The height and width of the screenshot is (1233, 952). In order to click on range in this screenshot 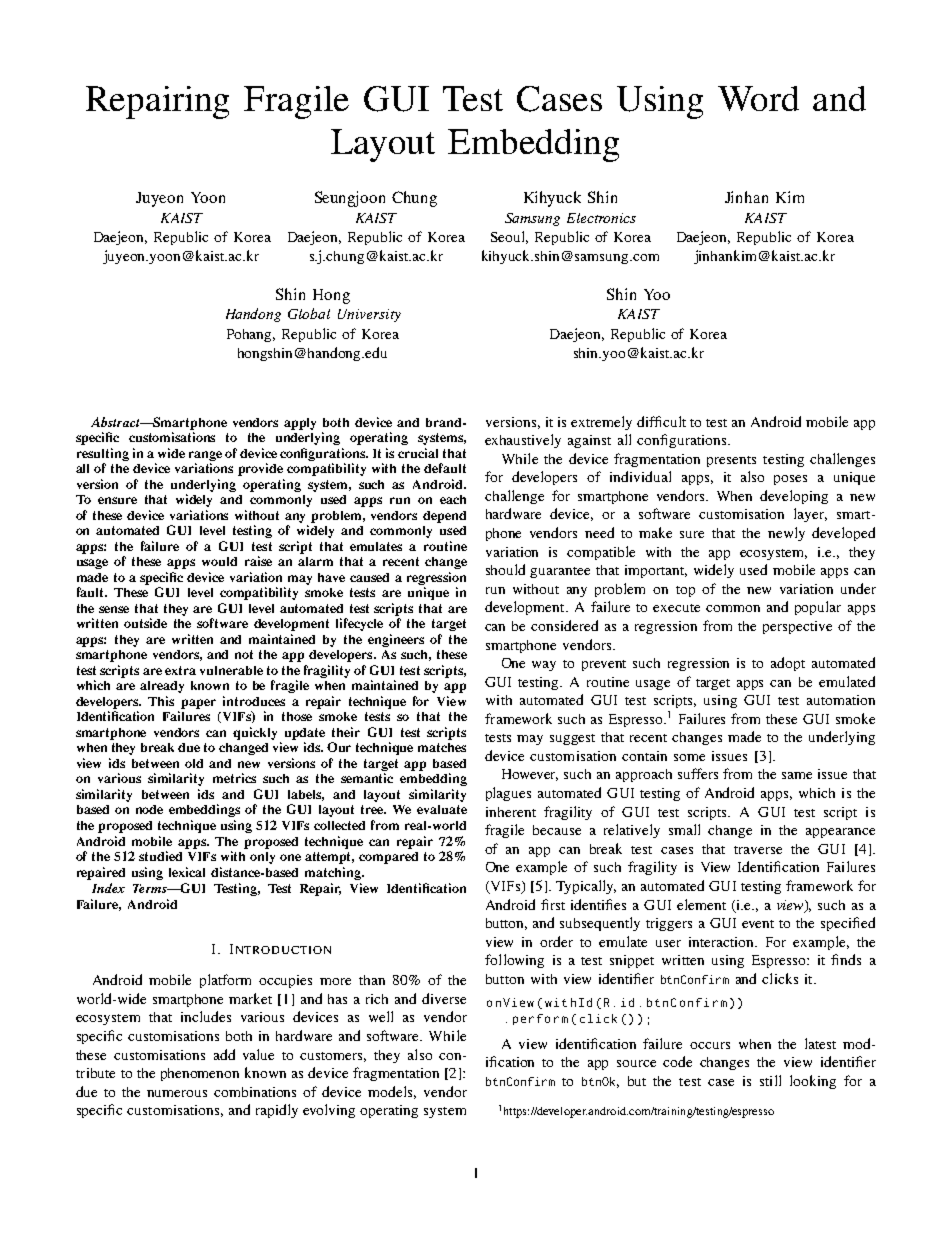, I will do `click(205, 456)`.
